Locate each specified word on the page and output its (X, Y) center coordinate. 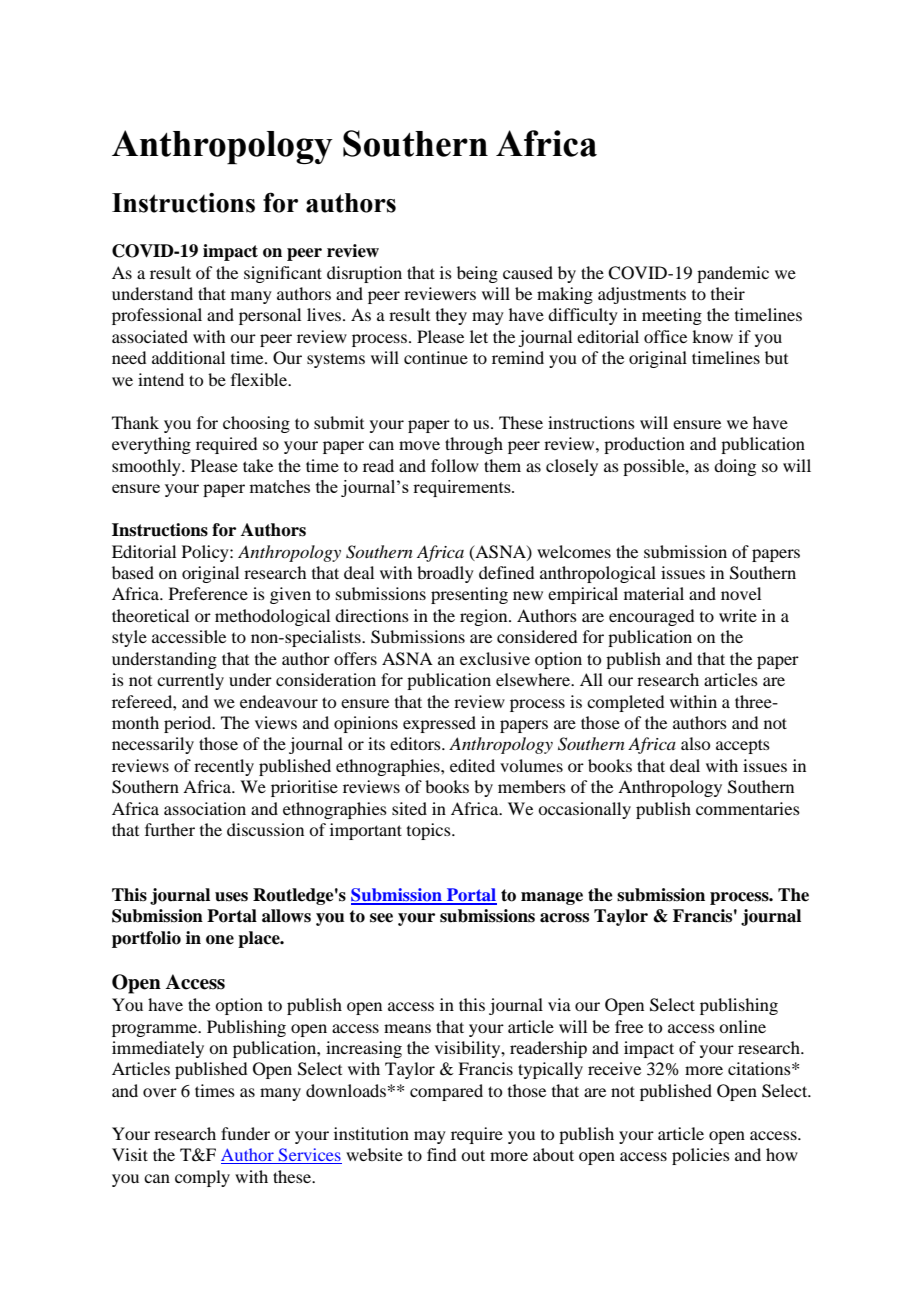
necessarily (153, 745)
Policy (206, 553)
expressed (439, 724)
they (451, 316)
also (695, 743)
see (381, 918)
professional (157, 316)
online (742, 1026)
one (220, 940)
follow (455, 465)
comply (202, 1178)
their (728, 293)
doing (735, 467)
